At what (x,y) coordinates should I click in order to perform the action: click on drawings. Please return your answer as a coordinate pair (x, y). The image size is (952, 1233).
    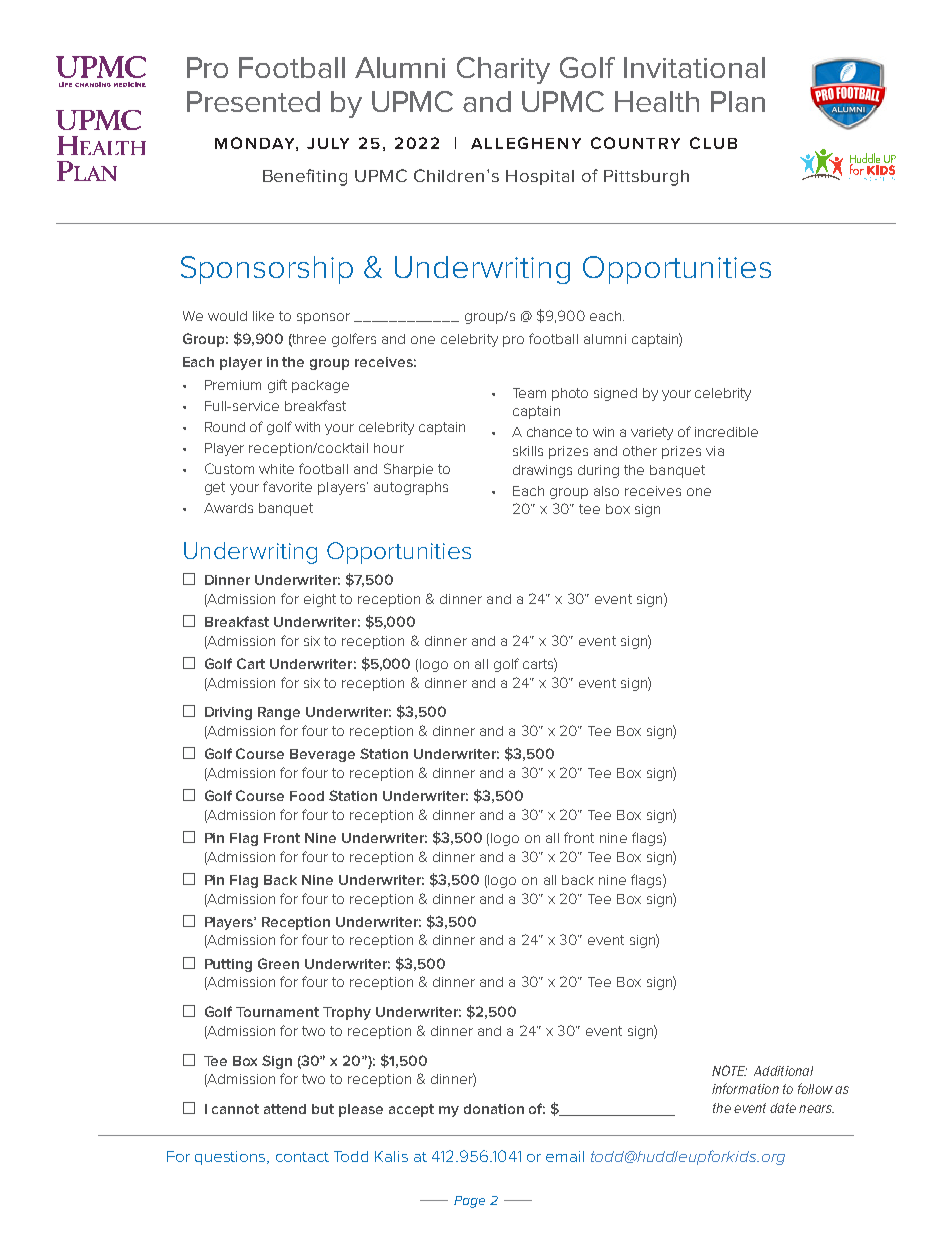
    Looking at the image, I should click on (542, 471).
